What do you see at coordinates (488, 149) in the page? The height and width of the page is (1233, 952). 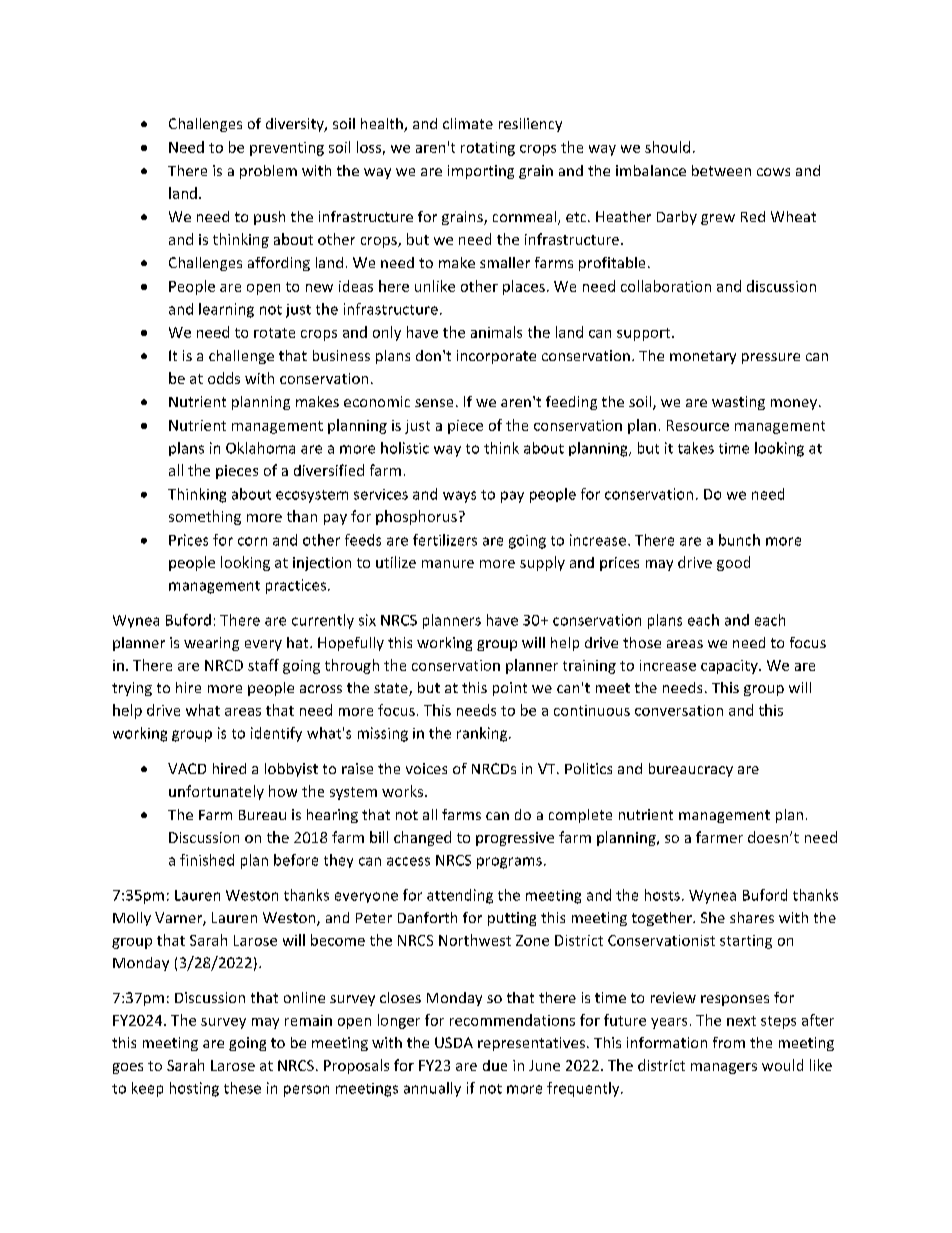 I see `rotating` at bounding box center [488, 149].
